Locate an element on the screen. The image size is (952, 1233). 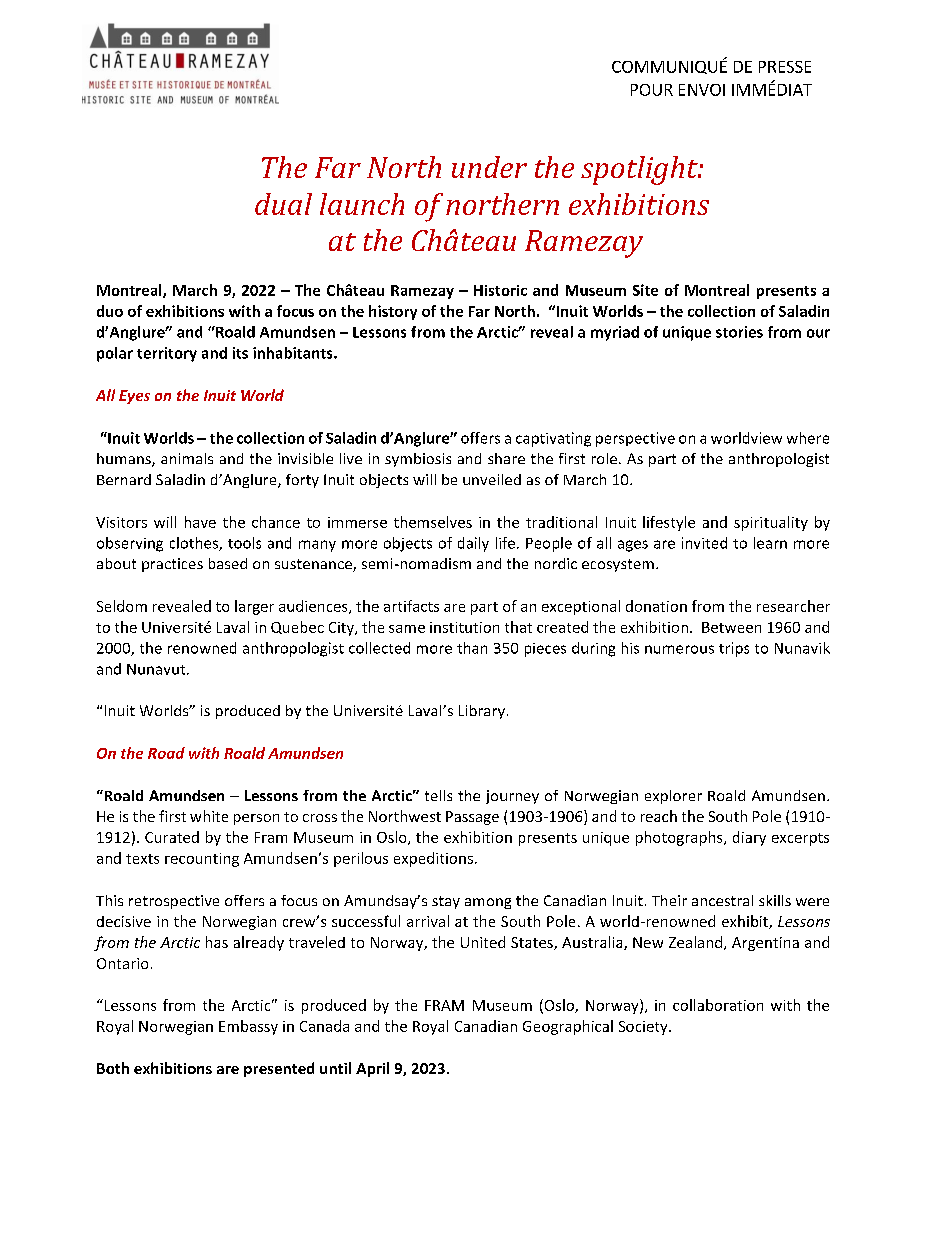
under is located at coordinates (489, 167).
